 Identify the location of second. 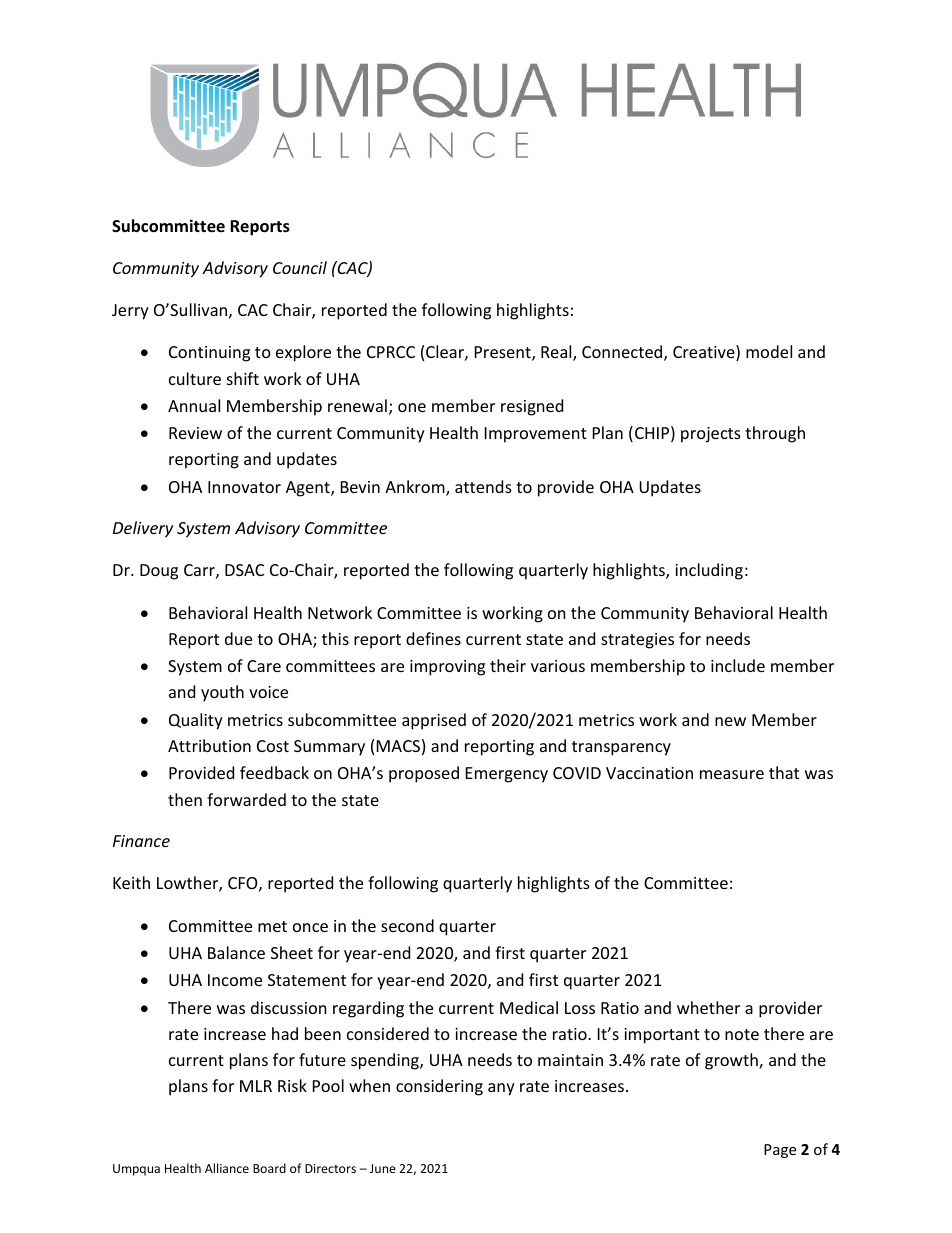
(407, 925).
